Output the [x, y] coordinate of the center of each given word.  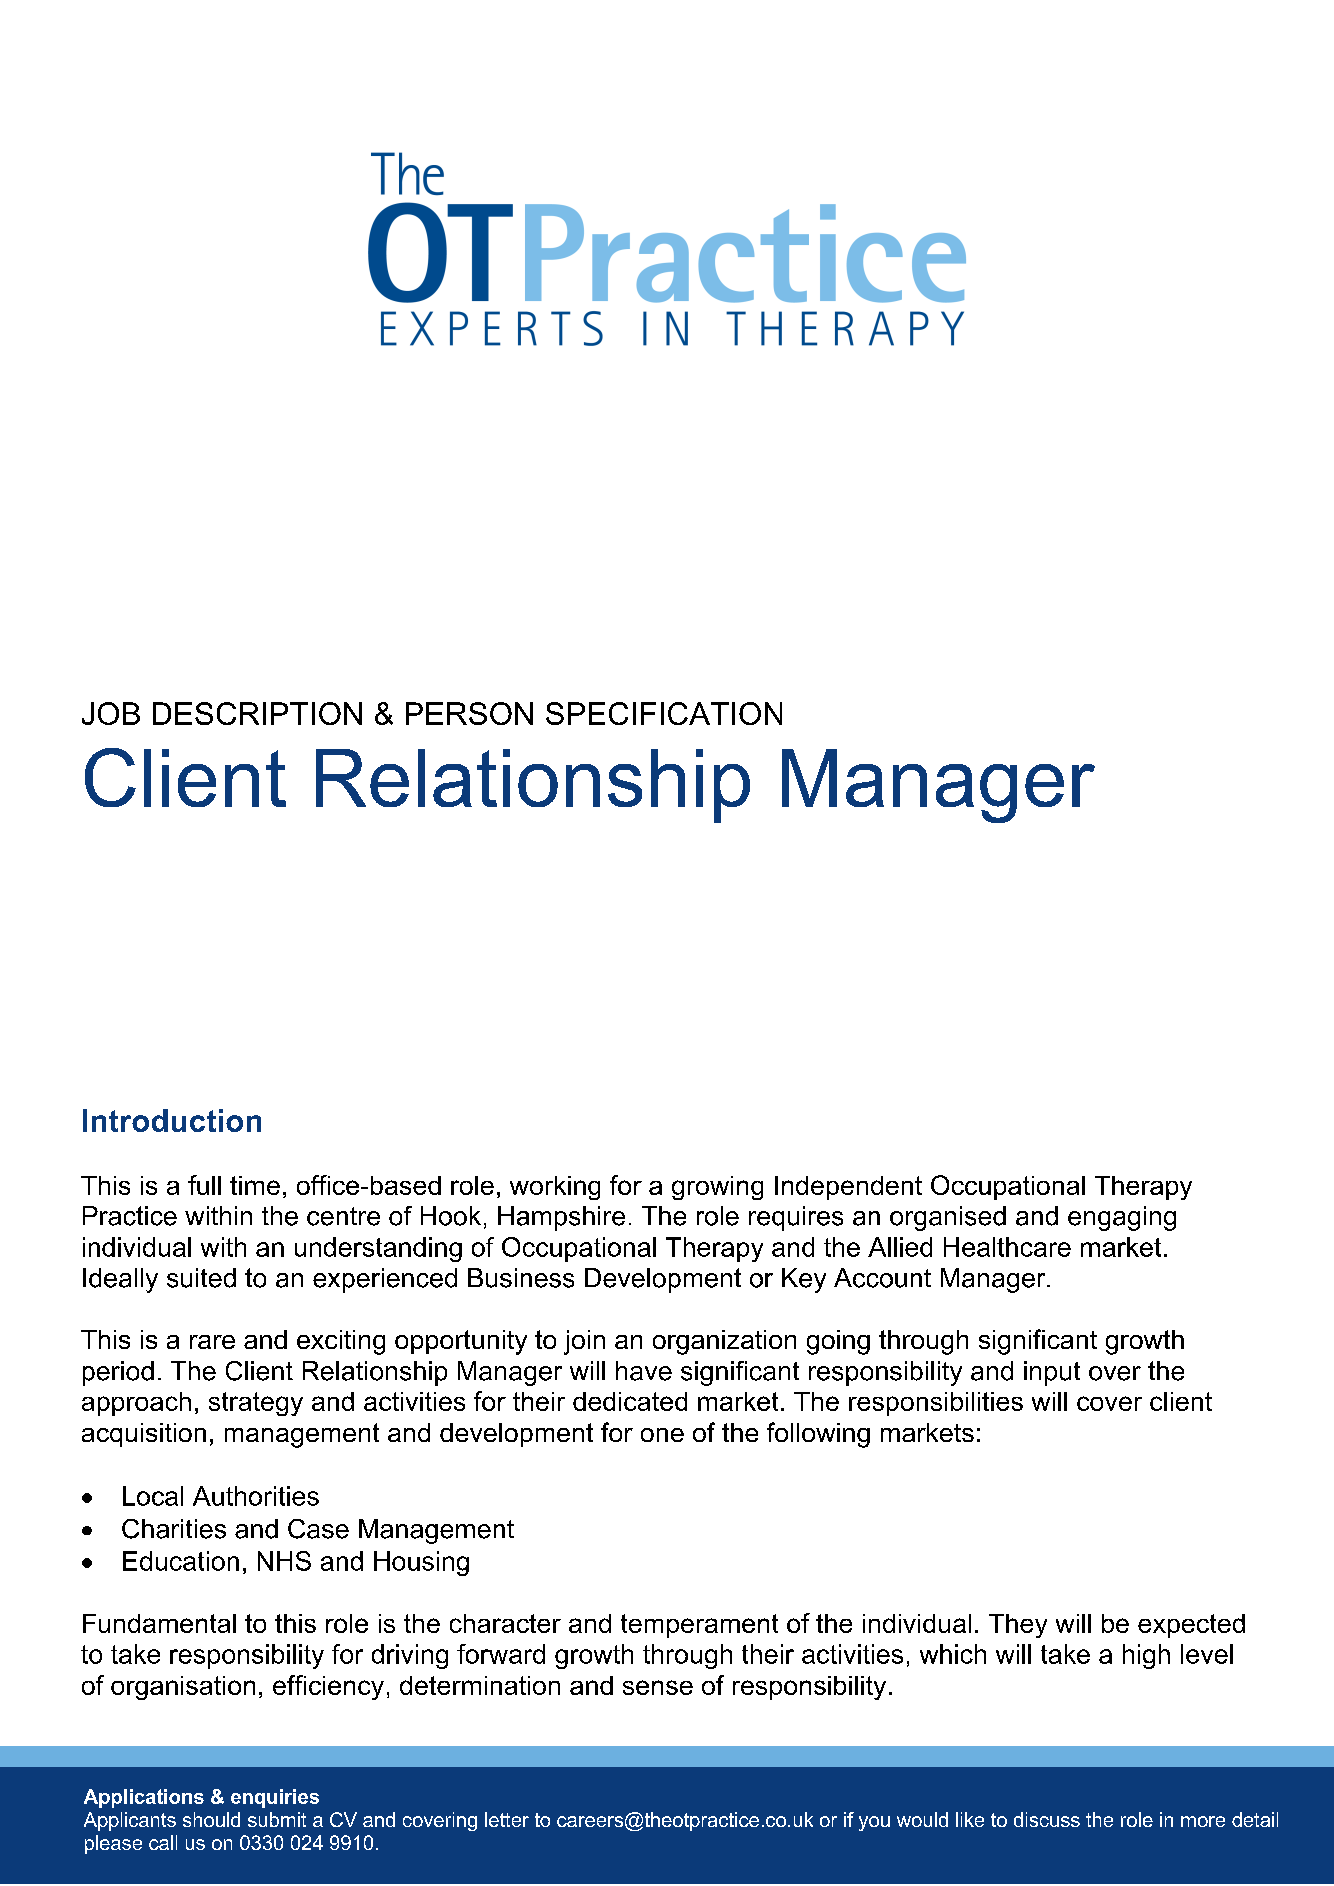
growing [717, 1188]
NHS [284, 1561]
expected [1191, 1626]
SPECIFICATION [664, 713]
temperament [699, 1626]
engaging [1122, 1218]
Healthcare [1007, 1247]
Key [804, 1280]
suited [201, 1278]
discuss [1047, 1819]
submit [277, 1819]
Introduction [172, 1120]
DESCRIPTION [257, 713]
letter [507, 1819]
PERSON [469, 713]
